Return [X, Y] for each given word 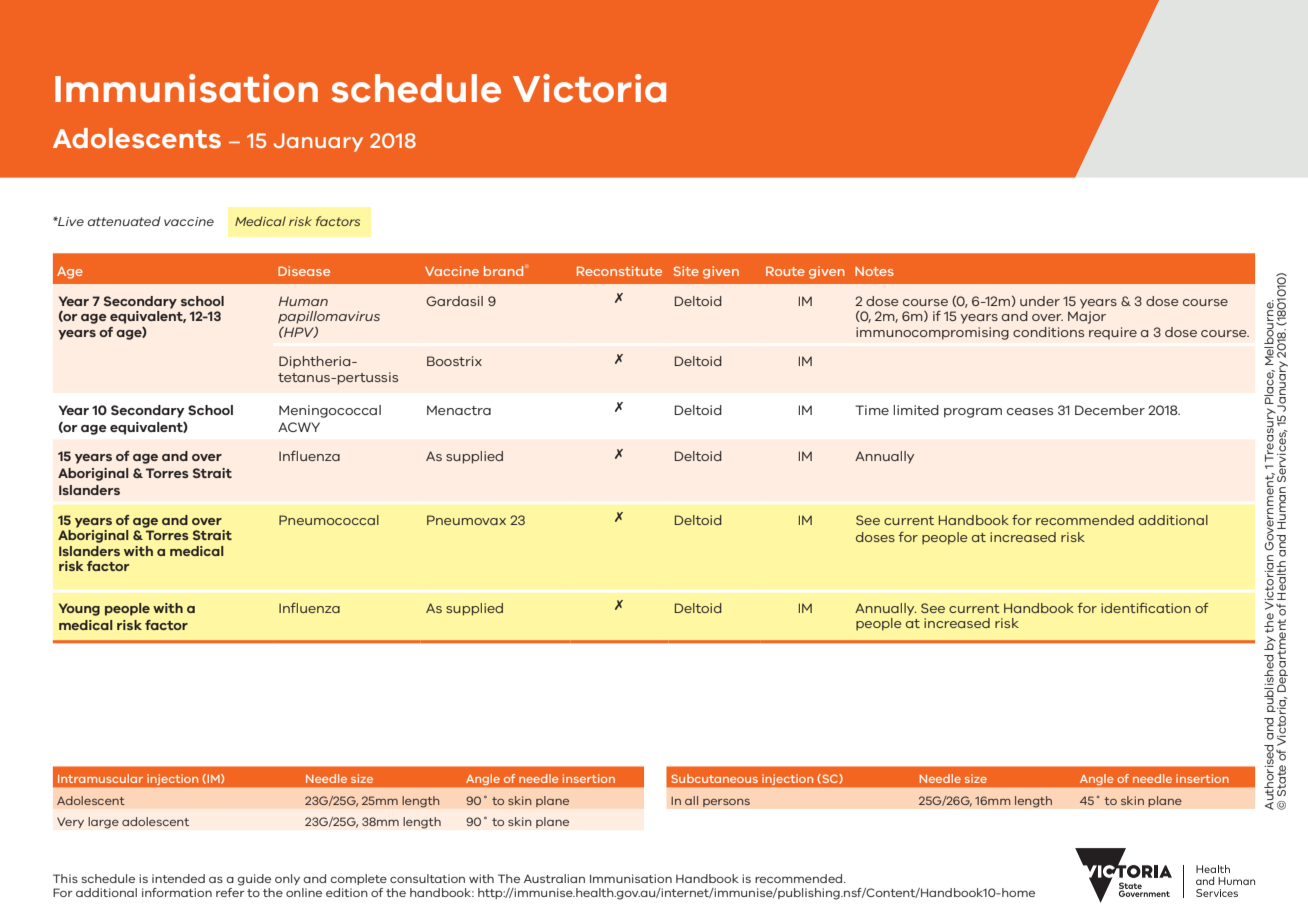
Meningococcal [330, 411]
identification [1146, 608]
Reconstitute [619, 271]
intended [178, 878]
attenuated [124, 221]
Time [872, 410]
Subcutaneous [714, 778]
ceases [1030, 411]
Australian [554, 878]
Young [79, 609]
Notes [874, 271]
